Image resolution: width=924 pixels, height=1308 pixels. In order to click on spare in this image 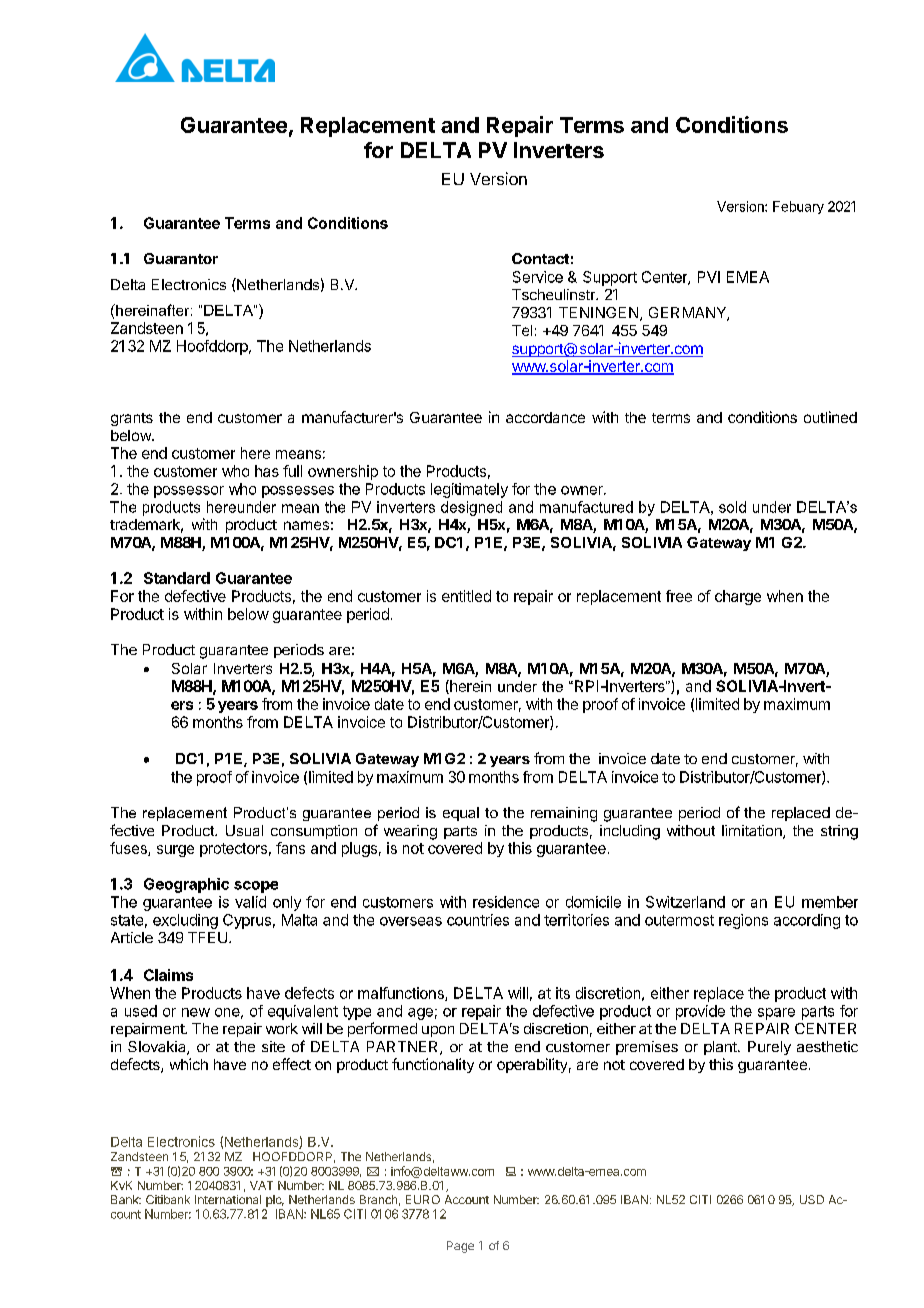, I will do `click(776, 1014)`.
